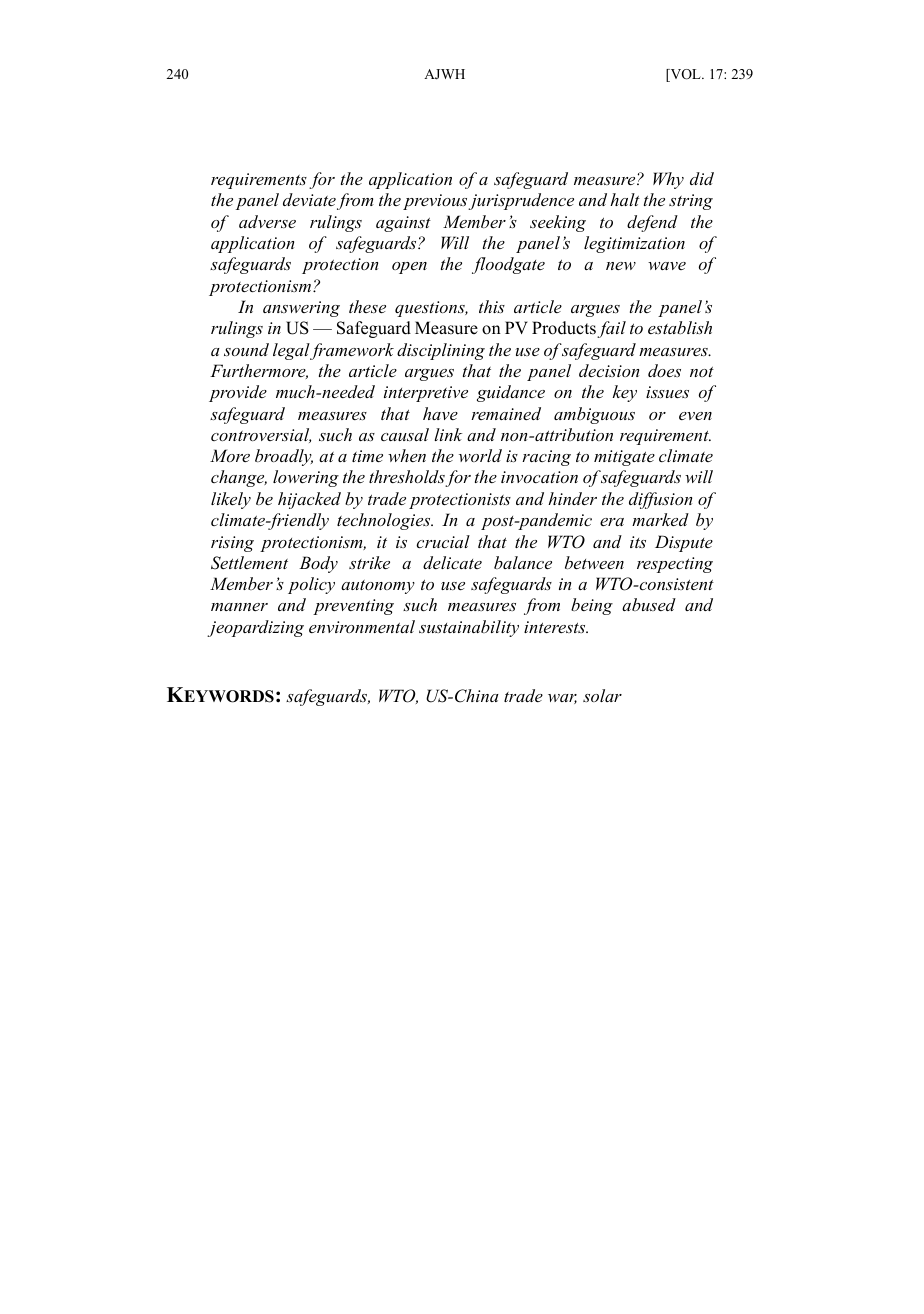  I want to click on sustainability, so click(469, 628).
